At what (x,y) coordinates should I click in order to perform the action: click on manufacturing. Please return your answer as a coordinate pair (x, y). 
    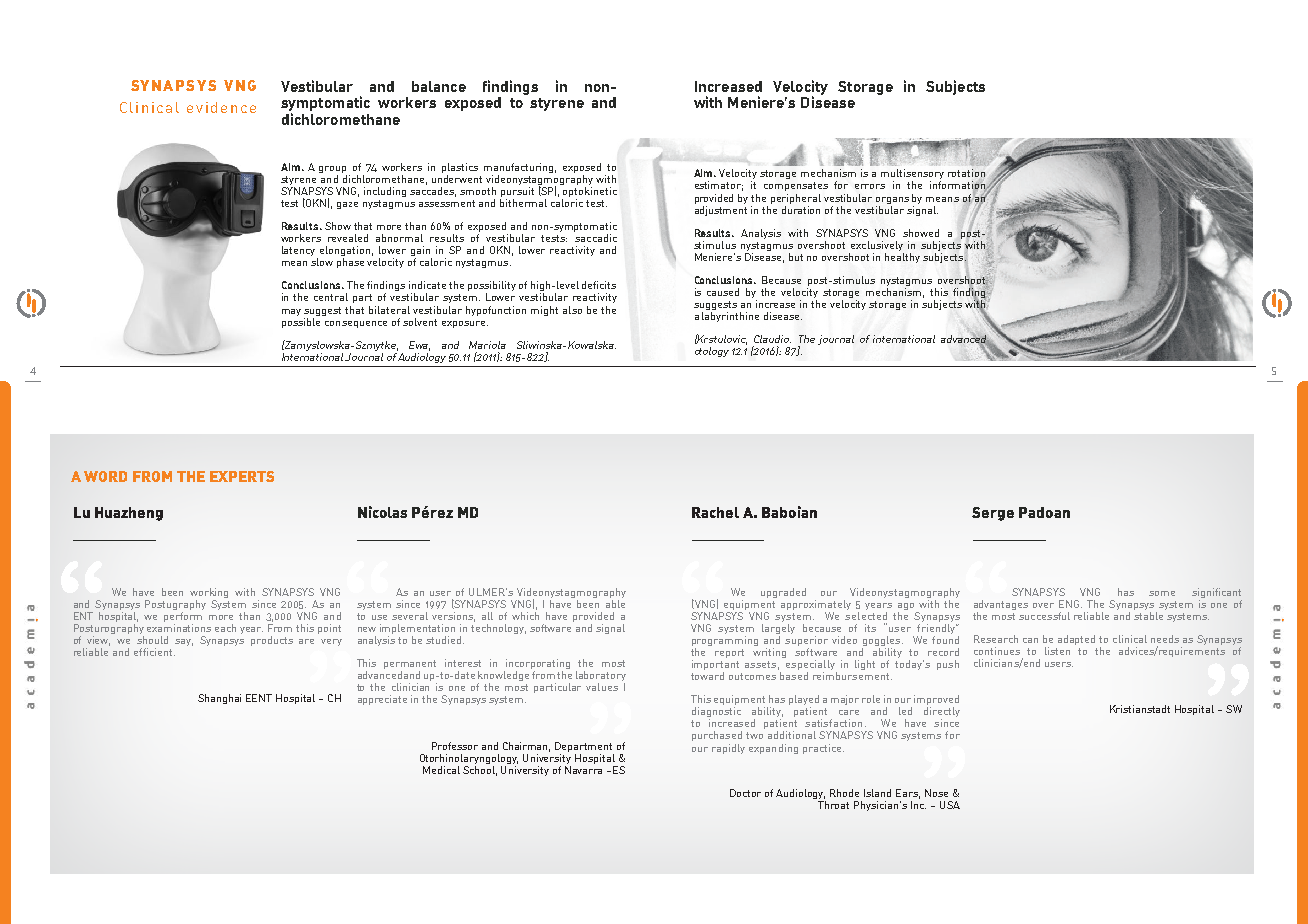
    Looking at the image, I should click on (520, 169).
